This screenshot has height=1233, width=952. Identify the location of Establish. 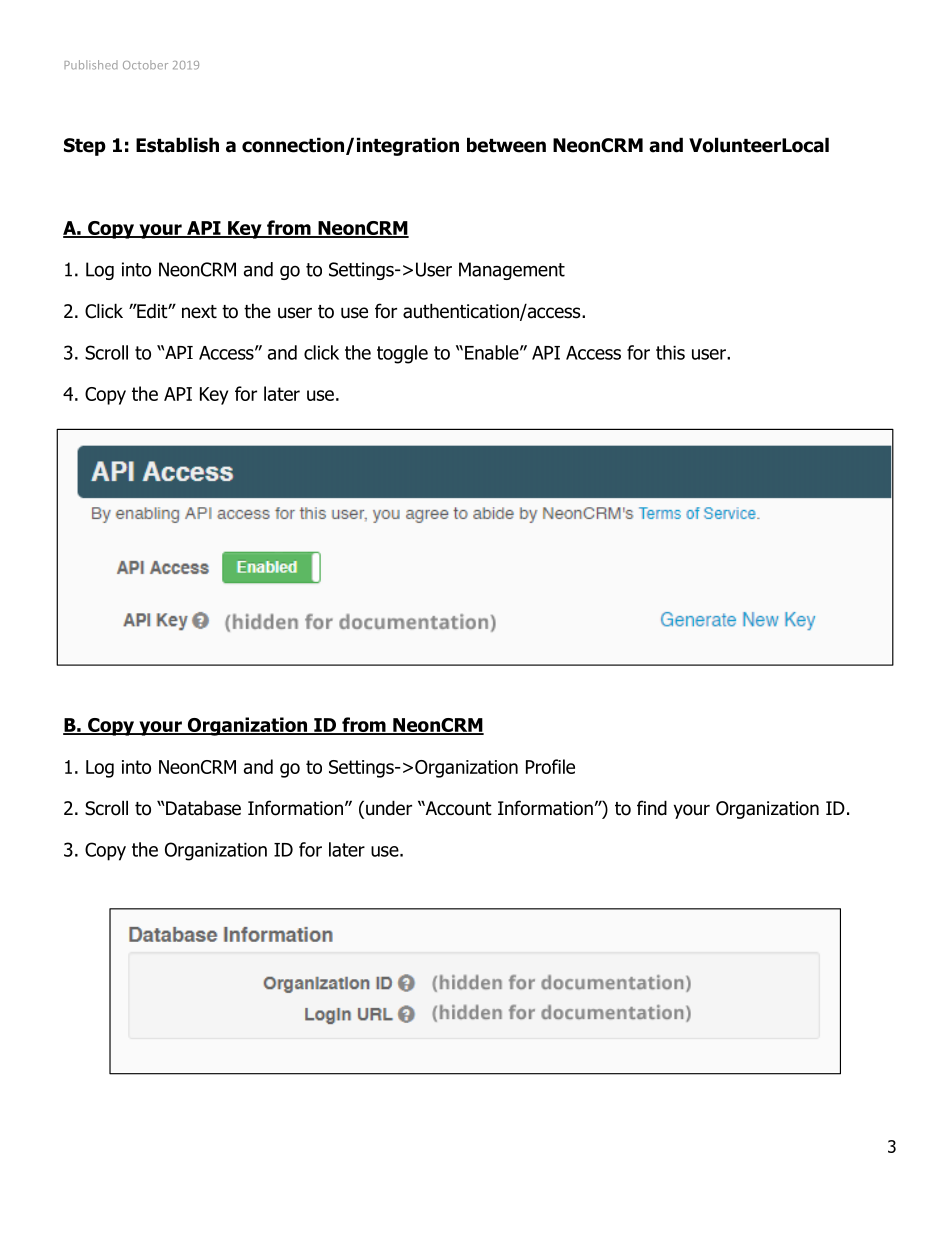
(177, 145).
